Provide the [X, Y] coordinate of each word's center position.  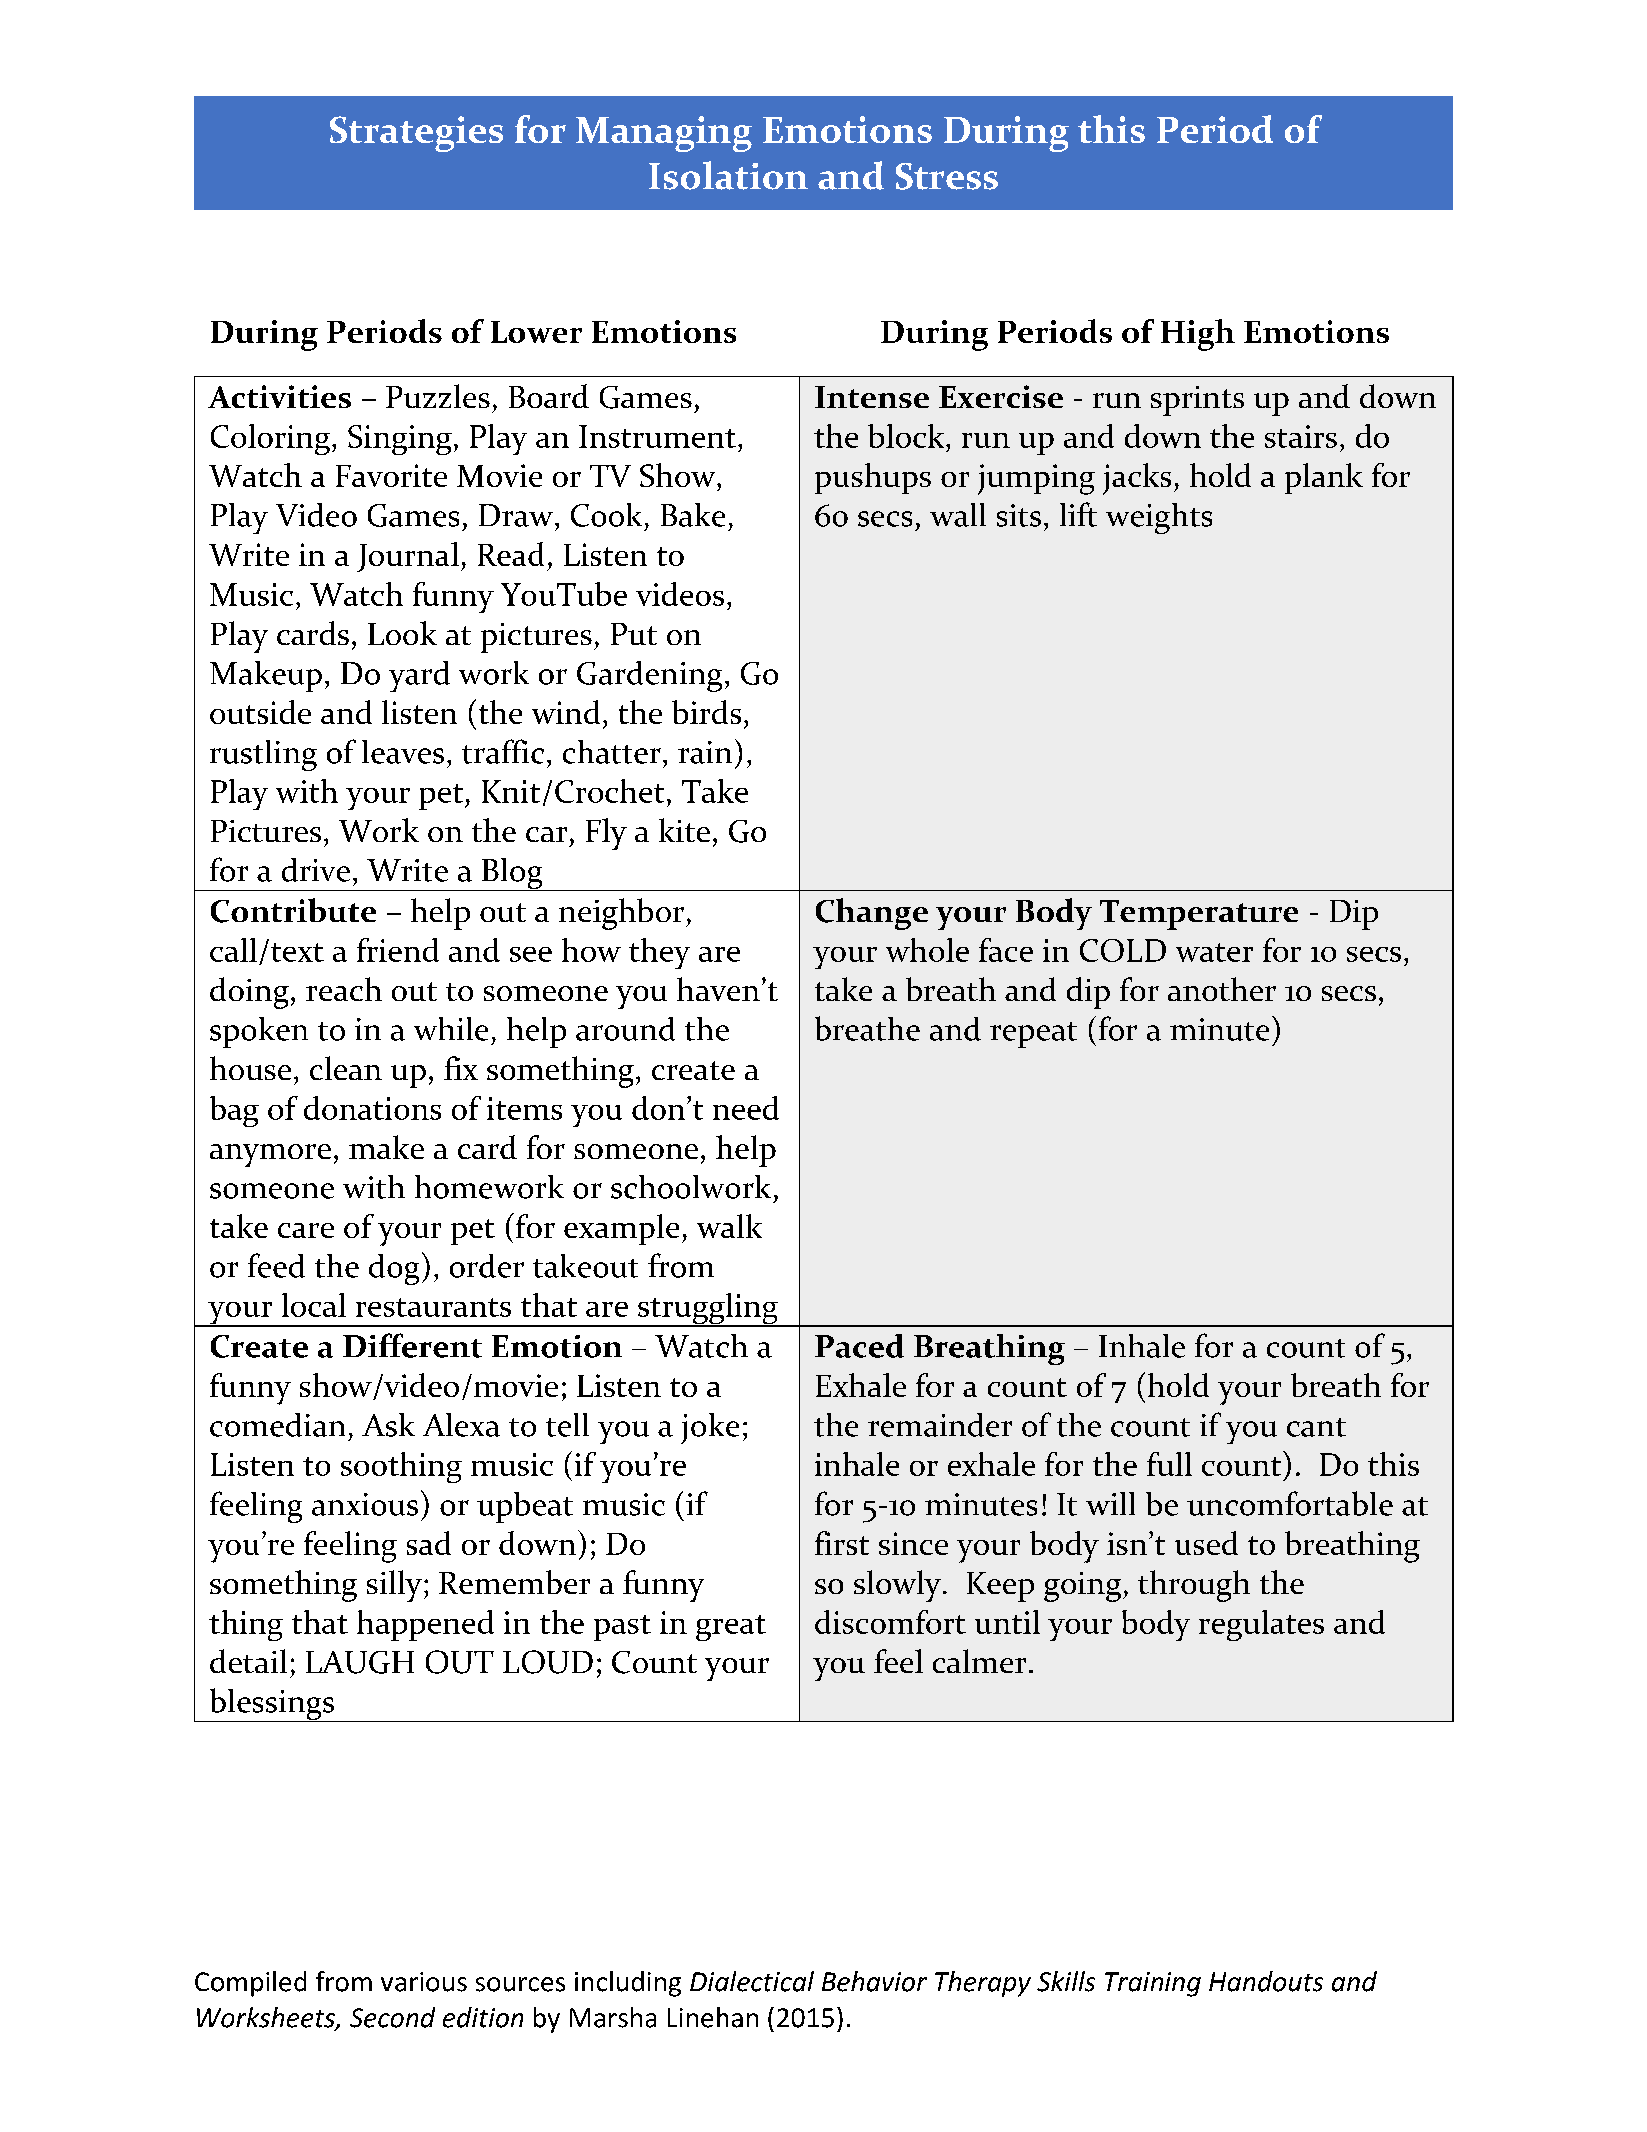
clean [346, 1068]
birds [706, 712]
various [424, 1982]
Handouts [1266, 1981]
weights [1159, 518]
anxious [365, 1504]
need [746, 1108]
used [1206, 1543]
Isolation [728, 175]
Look [402, 633]
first [842, 1543]
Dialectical [752, 1981]
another [1222, 989]
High [1198, 335]
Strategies [416, 134]
